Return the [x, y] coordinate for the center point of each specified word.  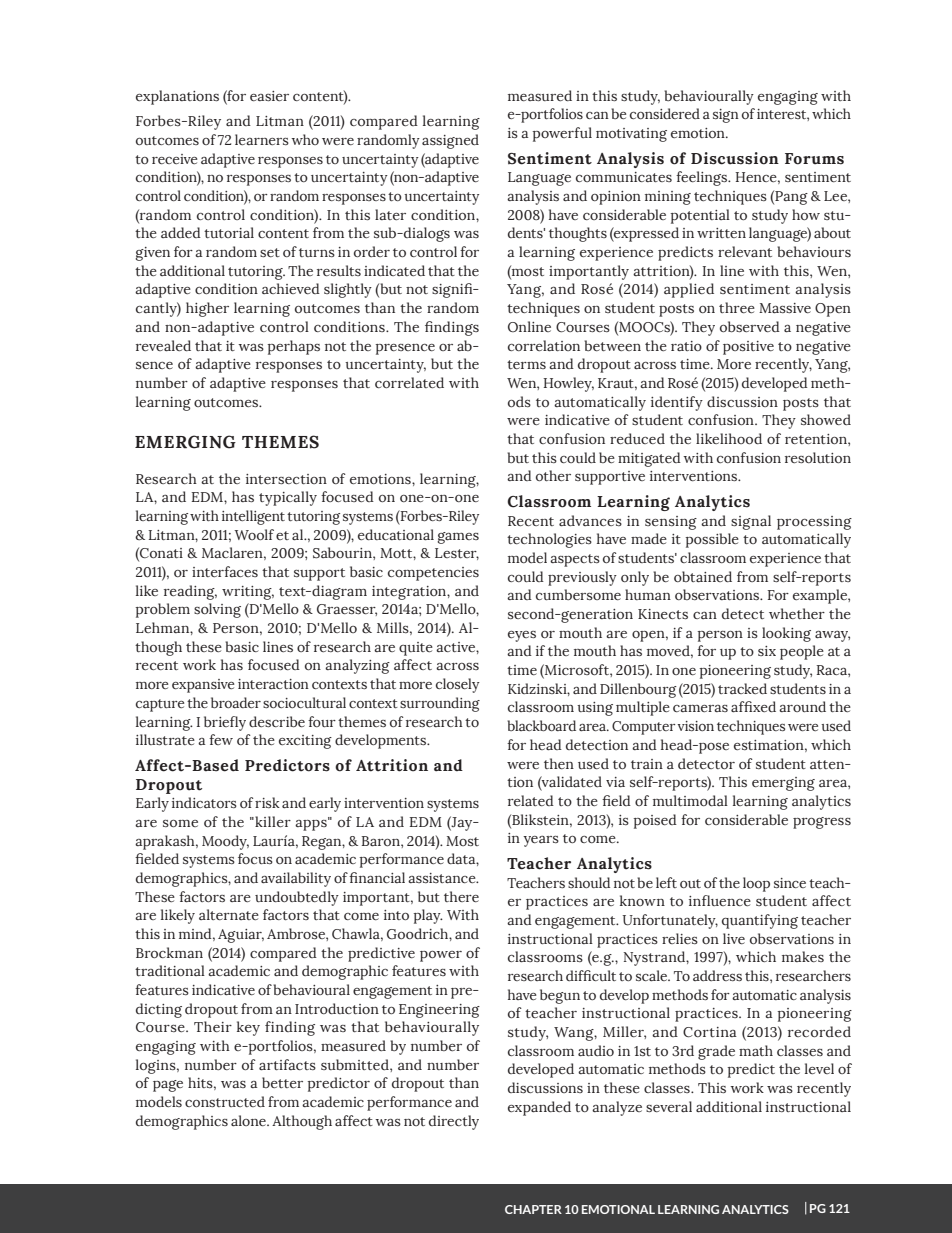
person [720, 636]
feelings [702, 178]
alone [249, 1120]
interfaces [225, 571]
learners [262, 139]
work [747, 1087]
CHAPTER [533, 1209]
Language [539, 179]
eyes [522, 636]
